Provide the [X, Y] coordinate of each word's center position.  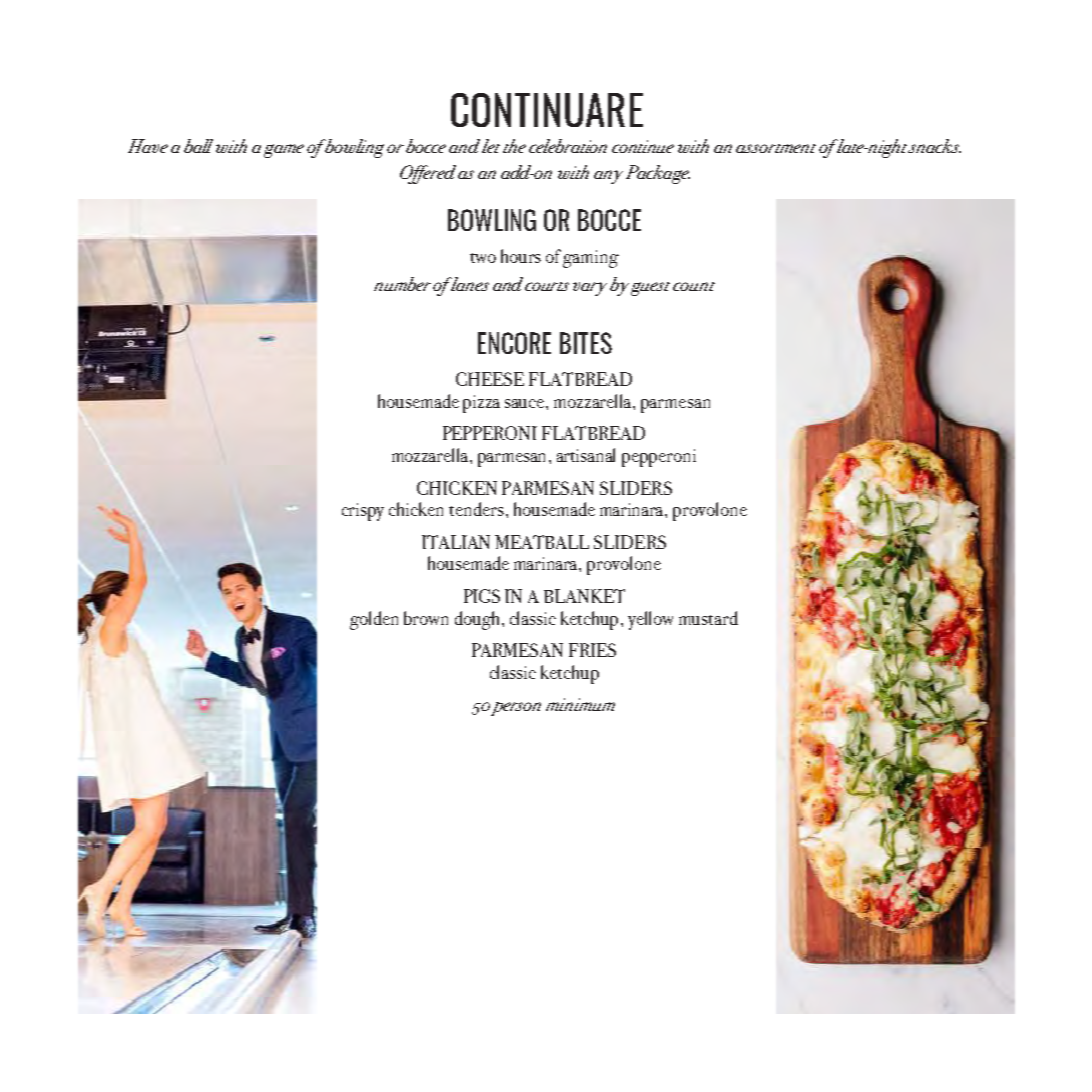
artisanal [586, 455]
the [514, 146]
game [284, 151]
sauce [526, 403]
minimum [580, 704]
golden [374, 620]
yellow [650, 620]
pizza [481, 404]
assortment [776, 148]
